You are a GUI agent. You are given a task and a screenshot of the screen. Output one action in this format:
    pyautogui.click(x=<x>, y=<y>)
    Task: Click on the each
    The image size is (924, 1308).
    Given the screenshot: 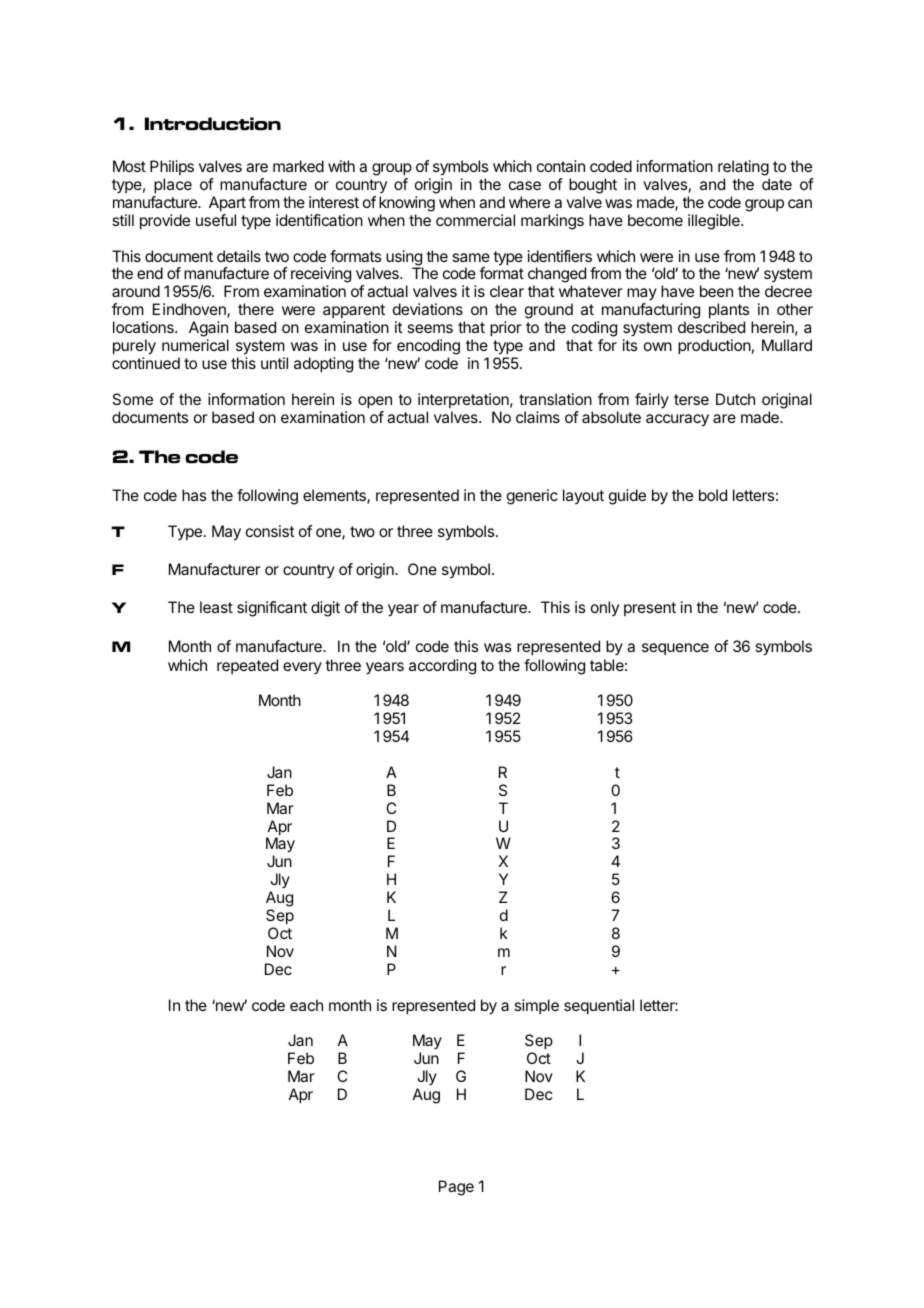 What is the action you would take?
    pyautogui.click(x=306, y=1005)
